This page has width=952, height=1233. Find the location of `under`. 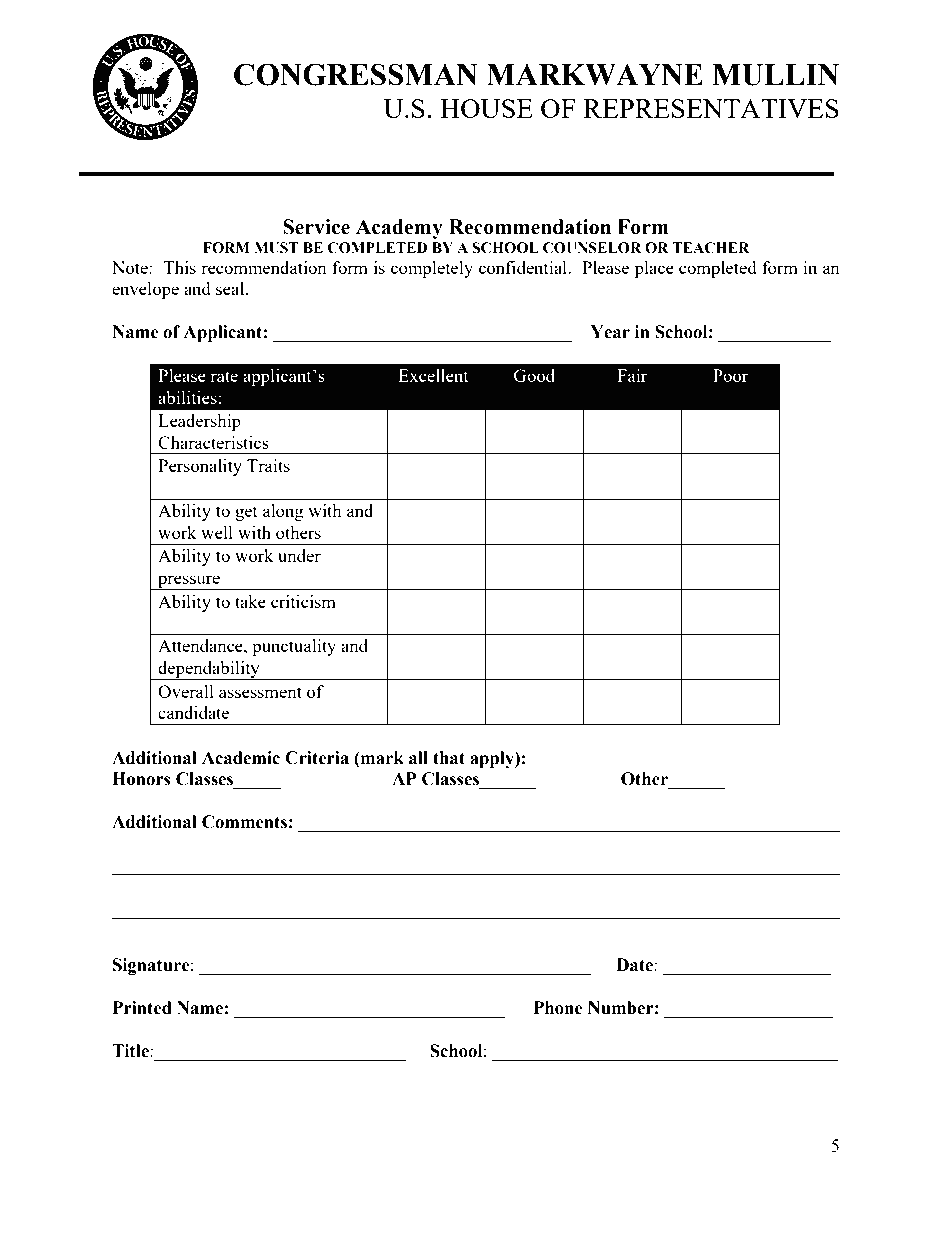

under is located at coordinates (299, 555).
